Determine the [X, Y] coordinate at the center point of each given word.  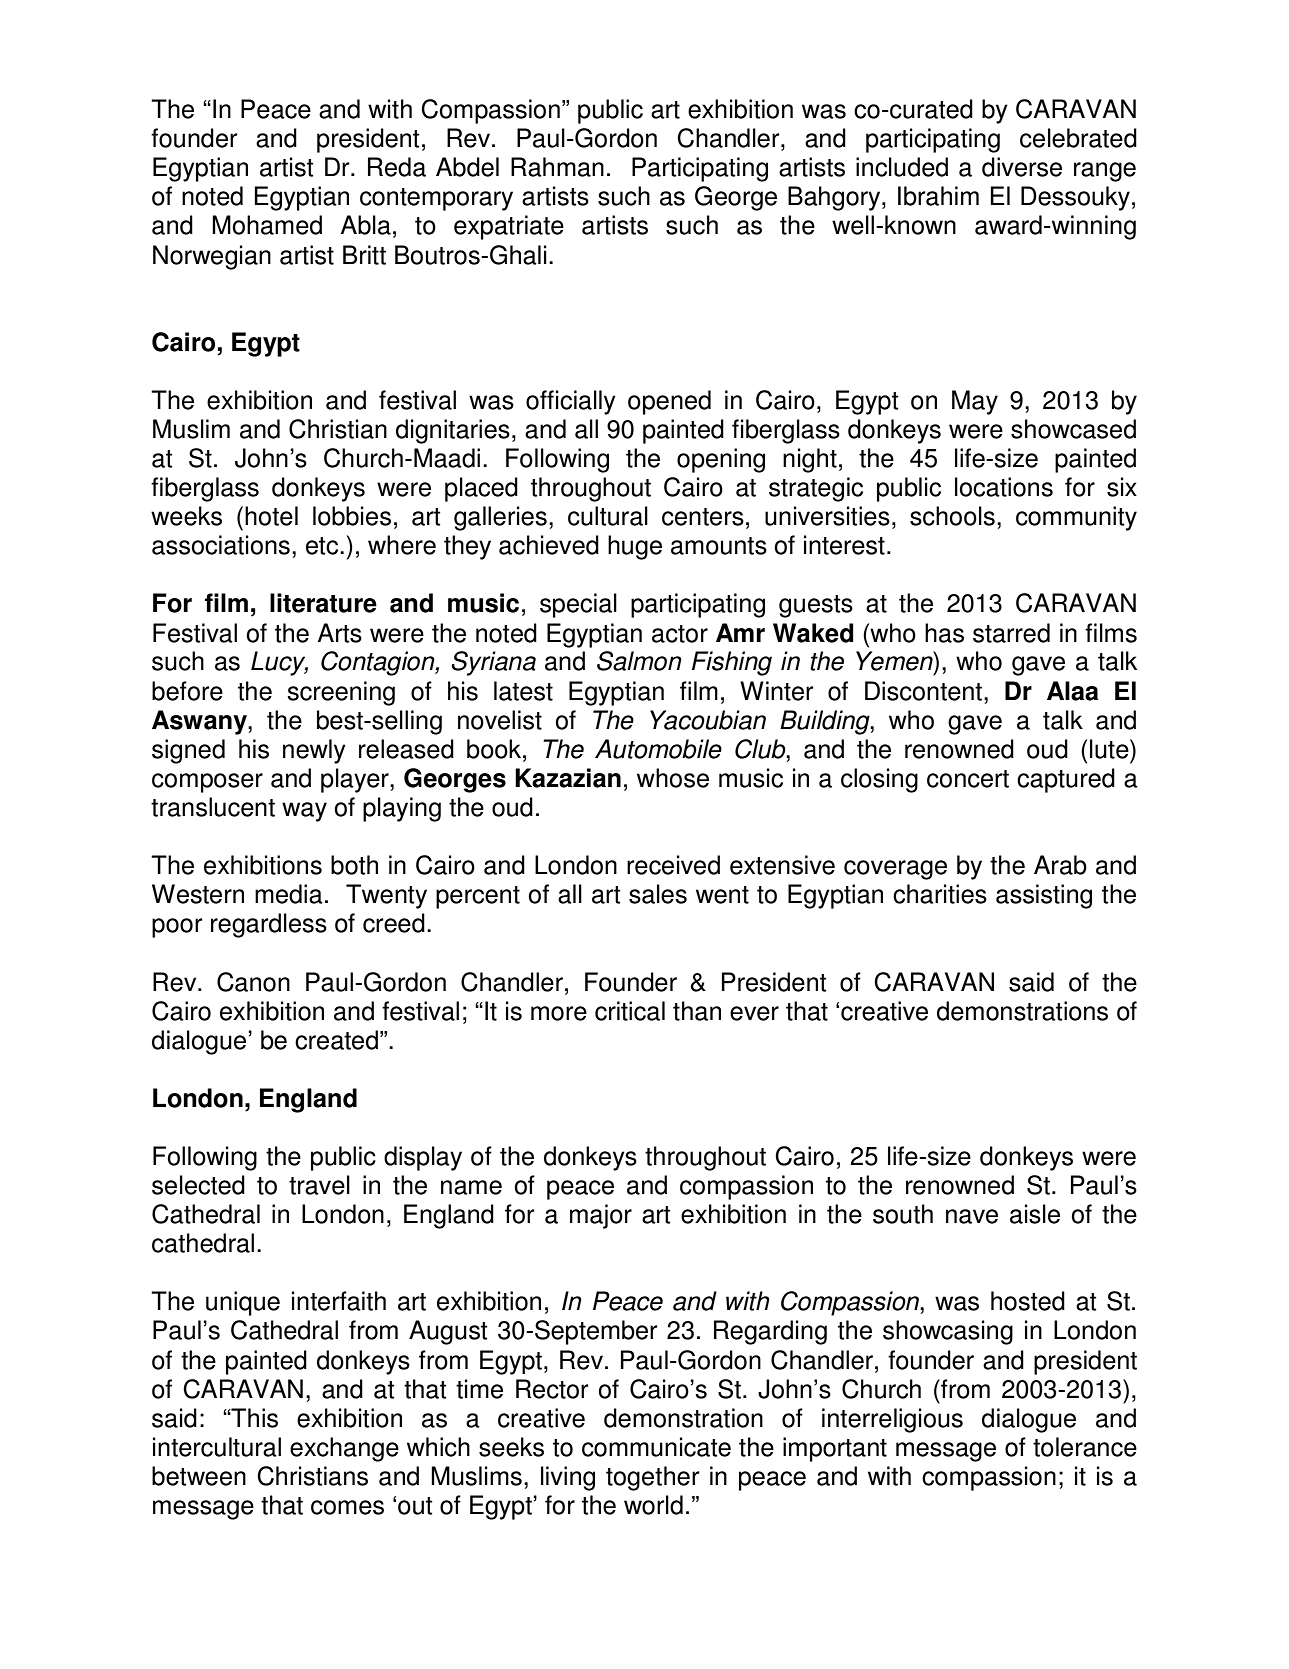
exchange [344, 1449]
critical [630, 1011]
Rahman [557, 167]
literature [323, 603]
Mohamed [267, 225]
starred [1011, 633]
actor [680, 634]
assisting [1044, 896]
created [336, 1040]
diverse [1022, 167]
